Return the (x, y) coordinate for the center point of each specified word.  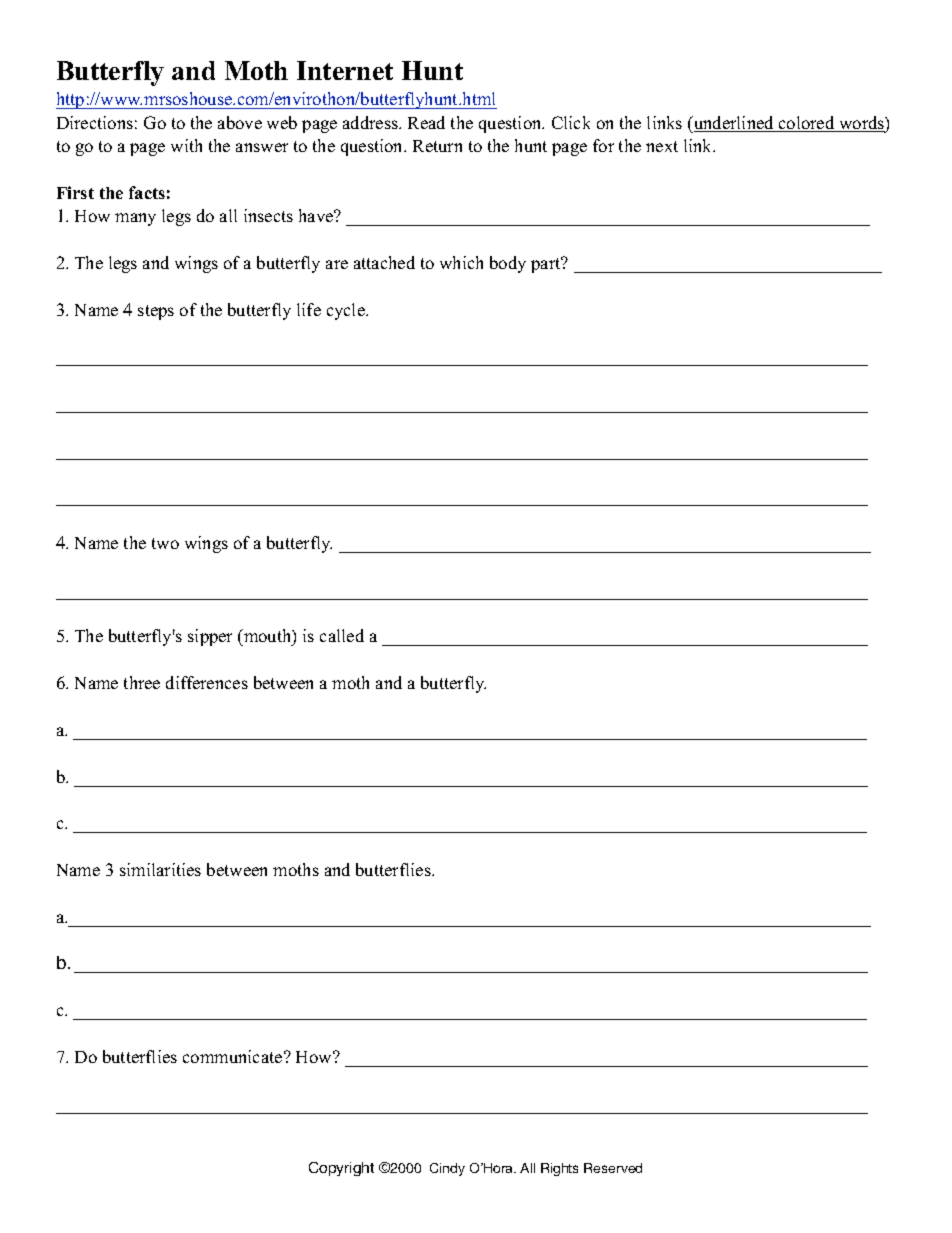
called (342, 635)
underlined (734, 124)
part (547, 265)
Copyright (341, 1169)
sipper (210, 637)
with (186, 145)
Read (426, 122)
